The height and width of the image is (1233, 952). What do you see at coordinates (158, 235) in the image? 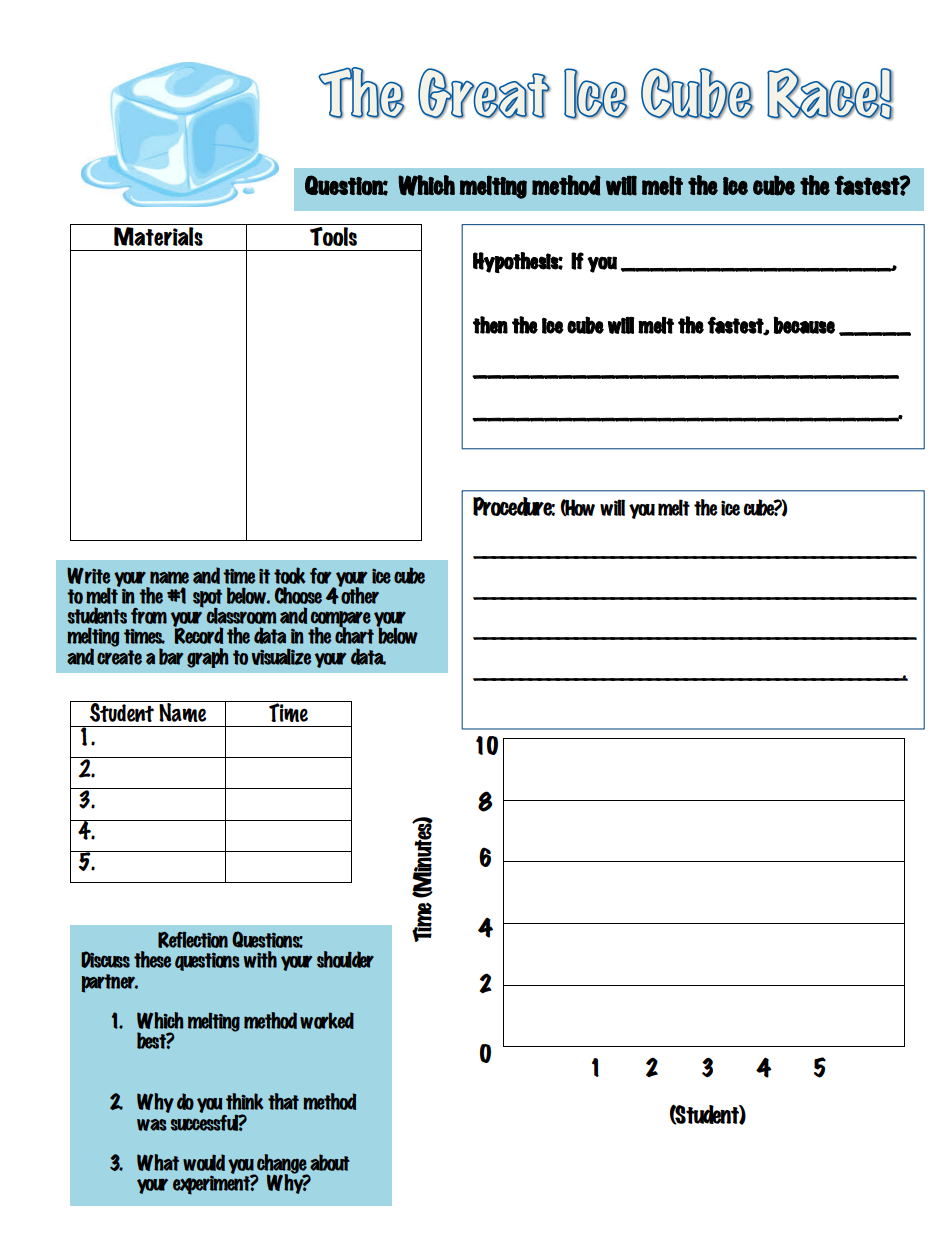
I see `Materials` at bounding box center [158, 235].
